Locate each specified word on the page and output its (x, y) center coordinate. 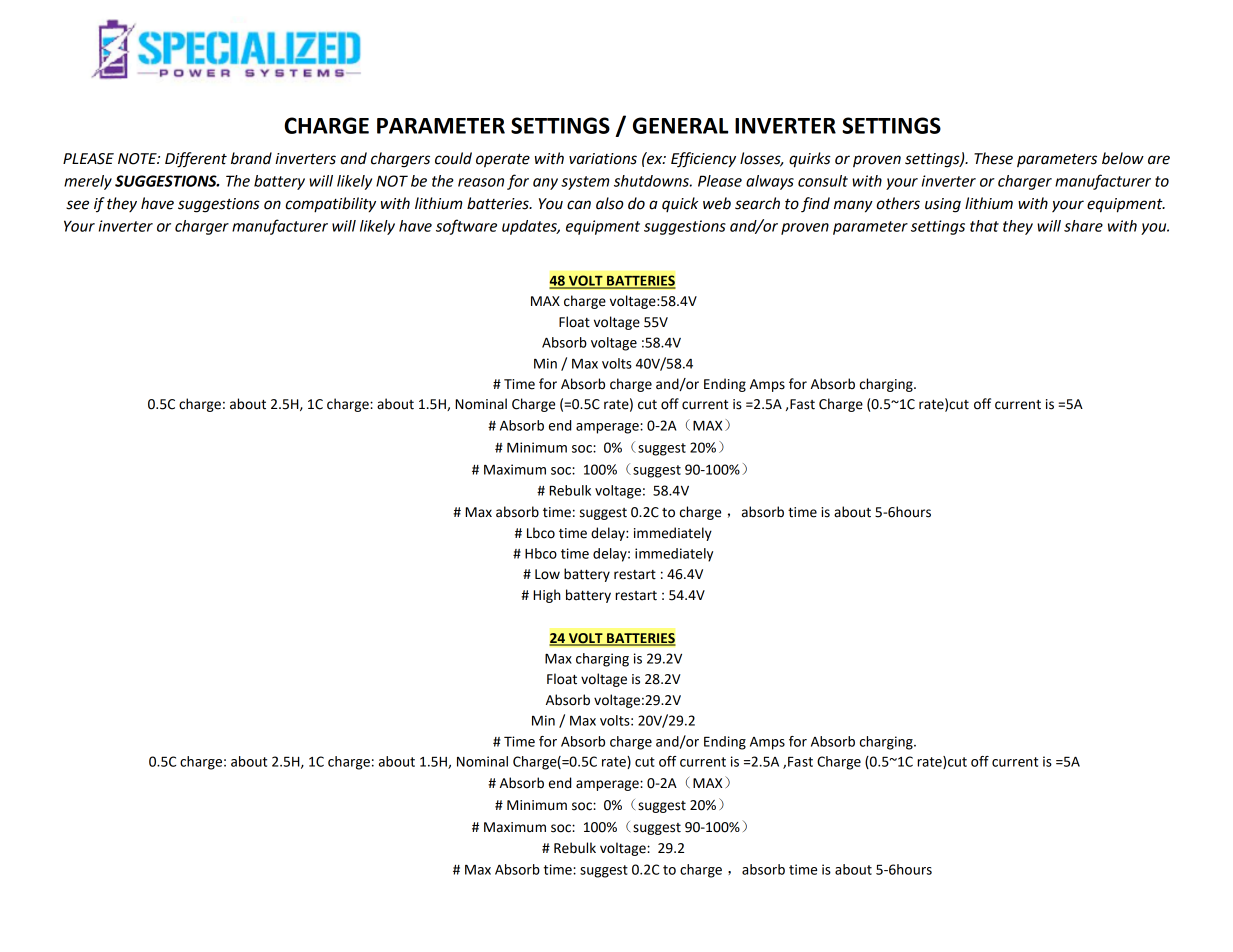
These (993, 158)
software (466, 227)
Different (196, 160)
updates (530, 227)
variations (603, 159)
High (547, 596)
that (984, 226)
